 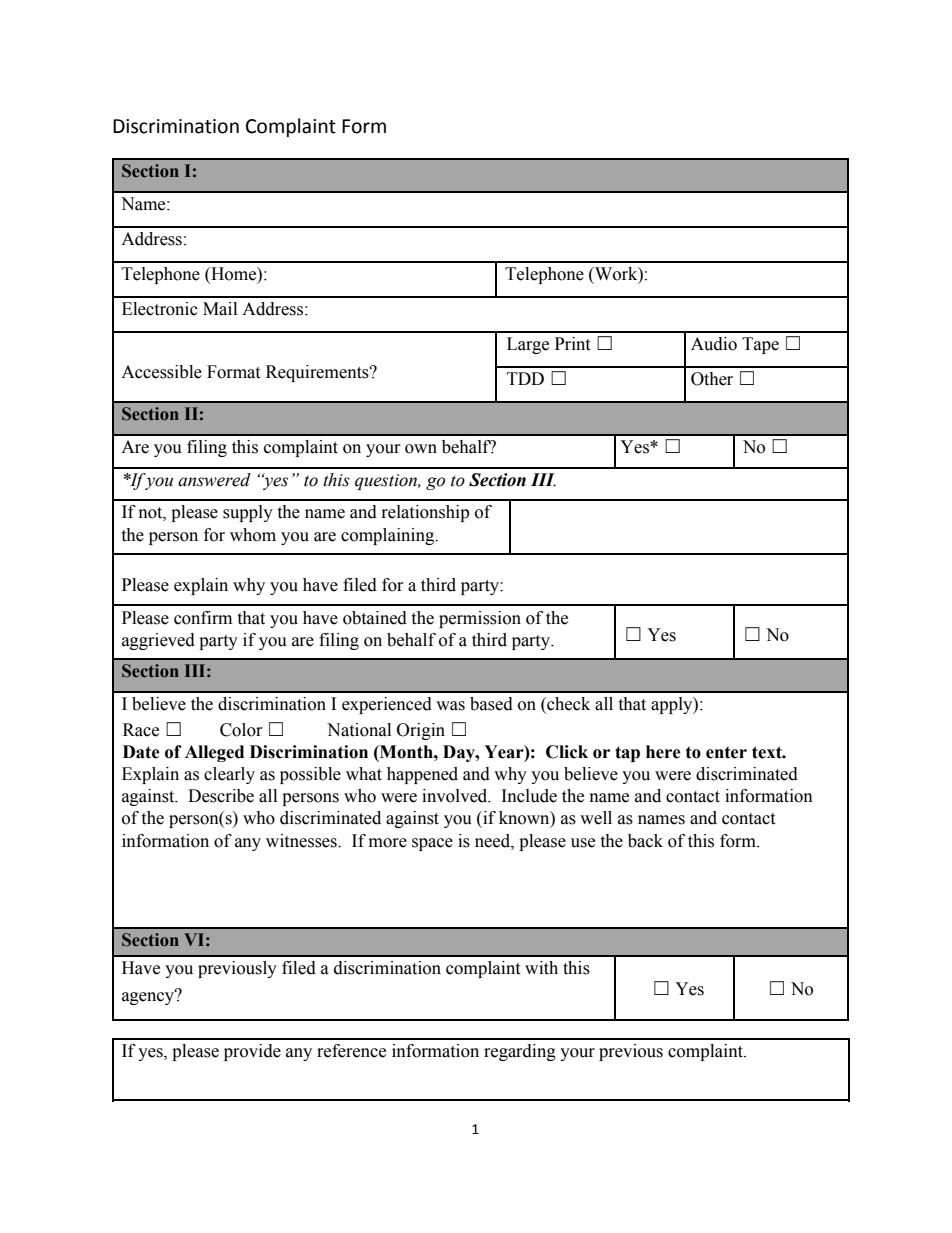 What do you see at coordinates (663, 752) in the screenshot?
I see `here` at bounding box center [663, 752].
